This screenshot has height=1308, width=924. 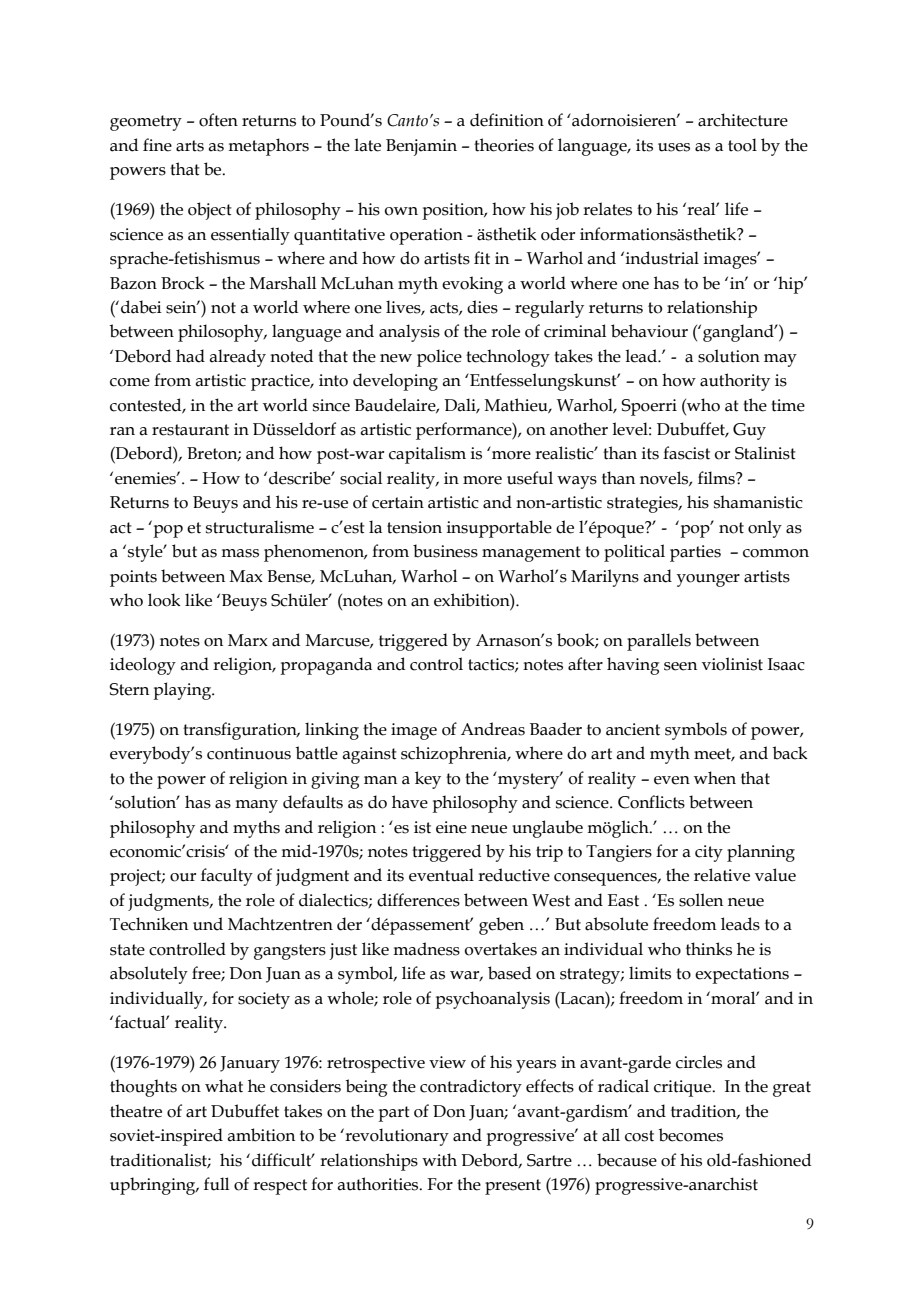 What do you see at coordinates (256, 806) in the screenshot?
I see `many` at bounding box center [256, 806].
